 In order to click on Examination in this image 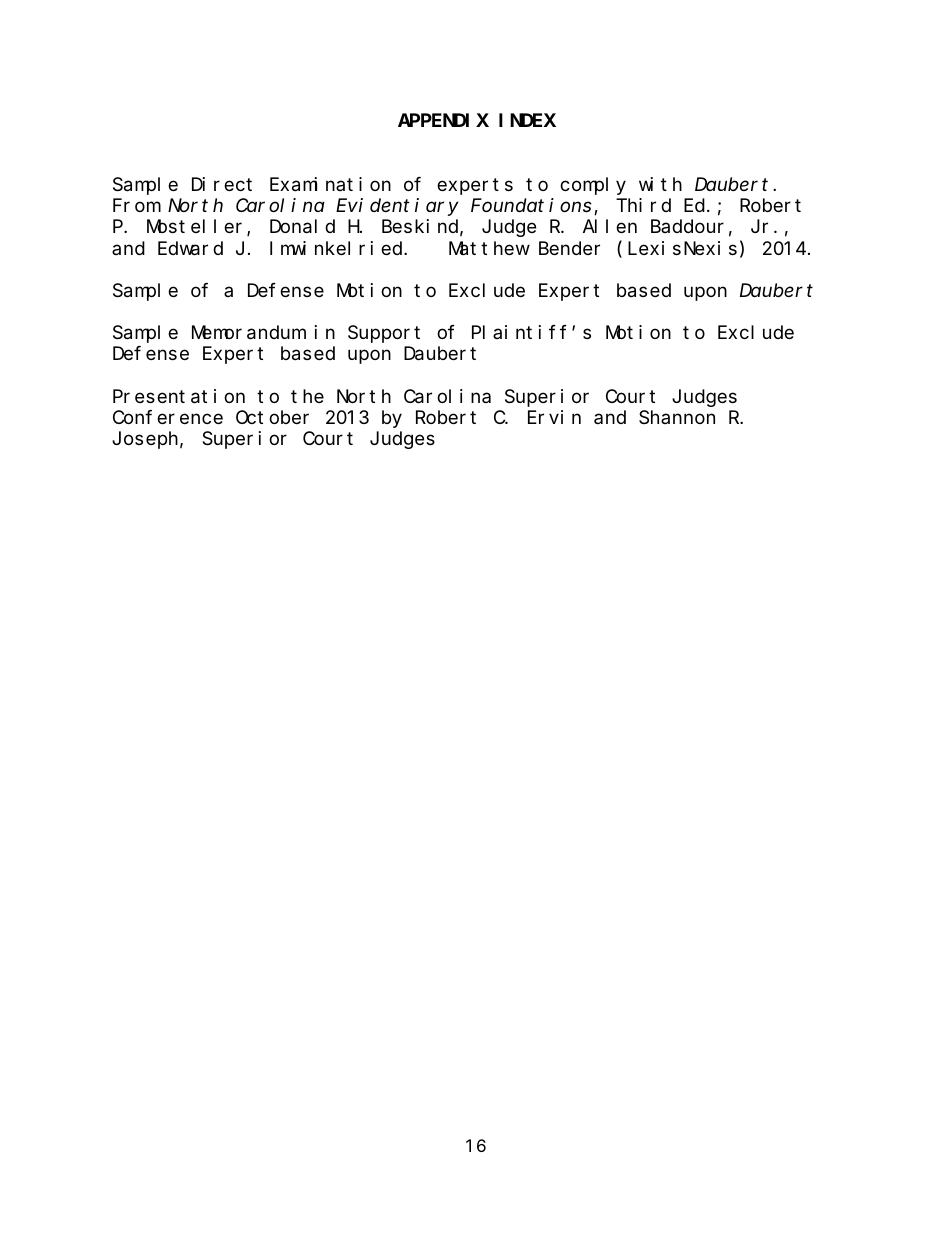, I will do `click(330, 184)`.
